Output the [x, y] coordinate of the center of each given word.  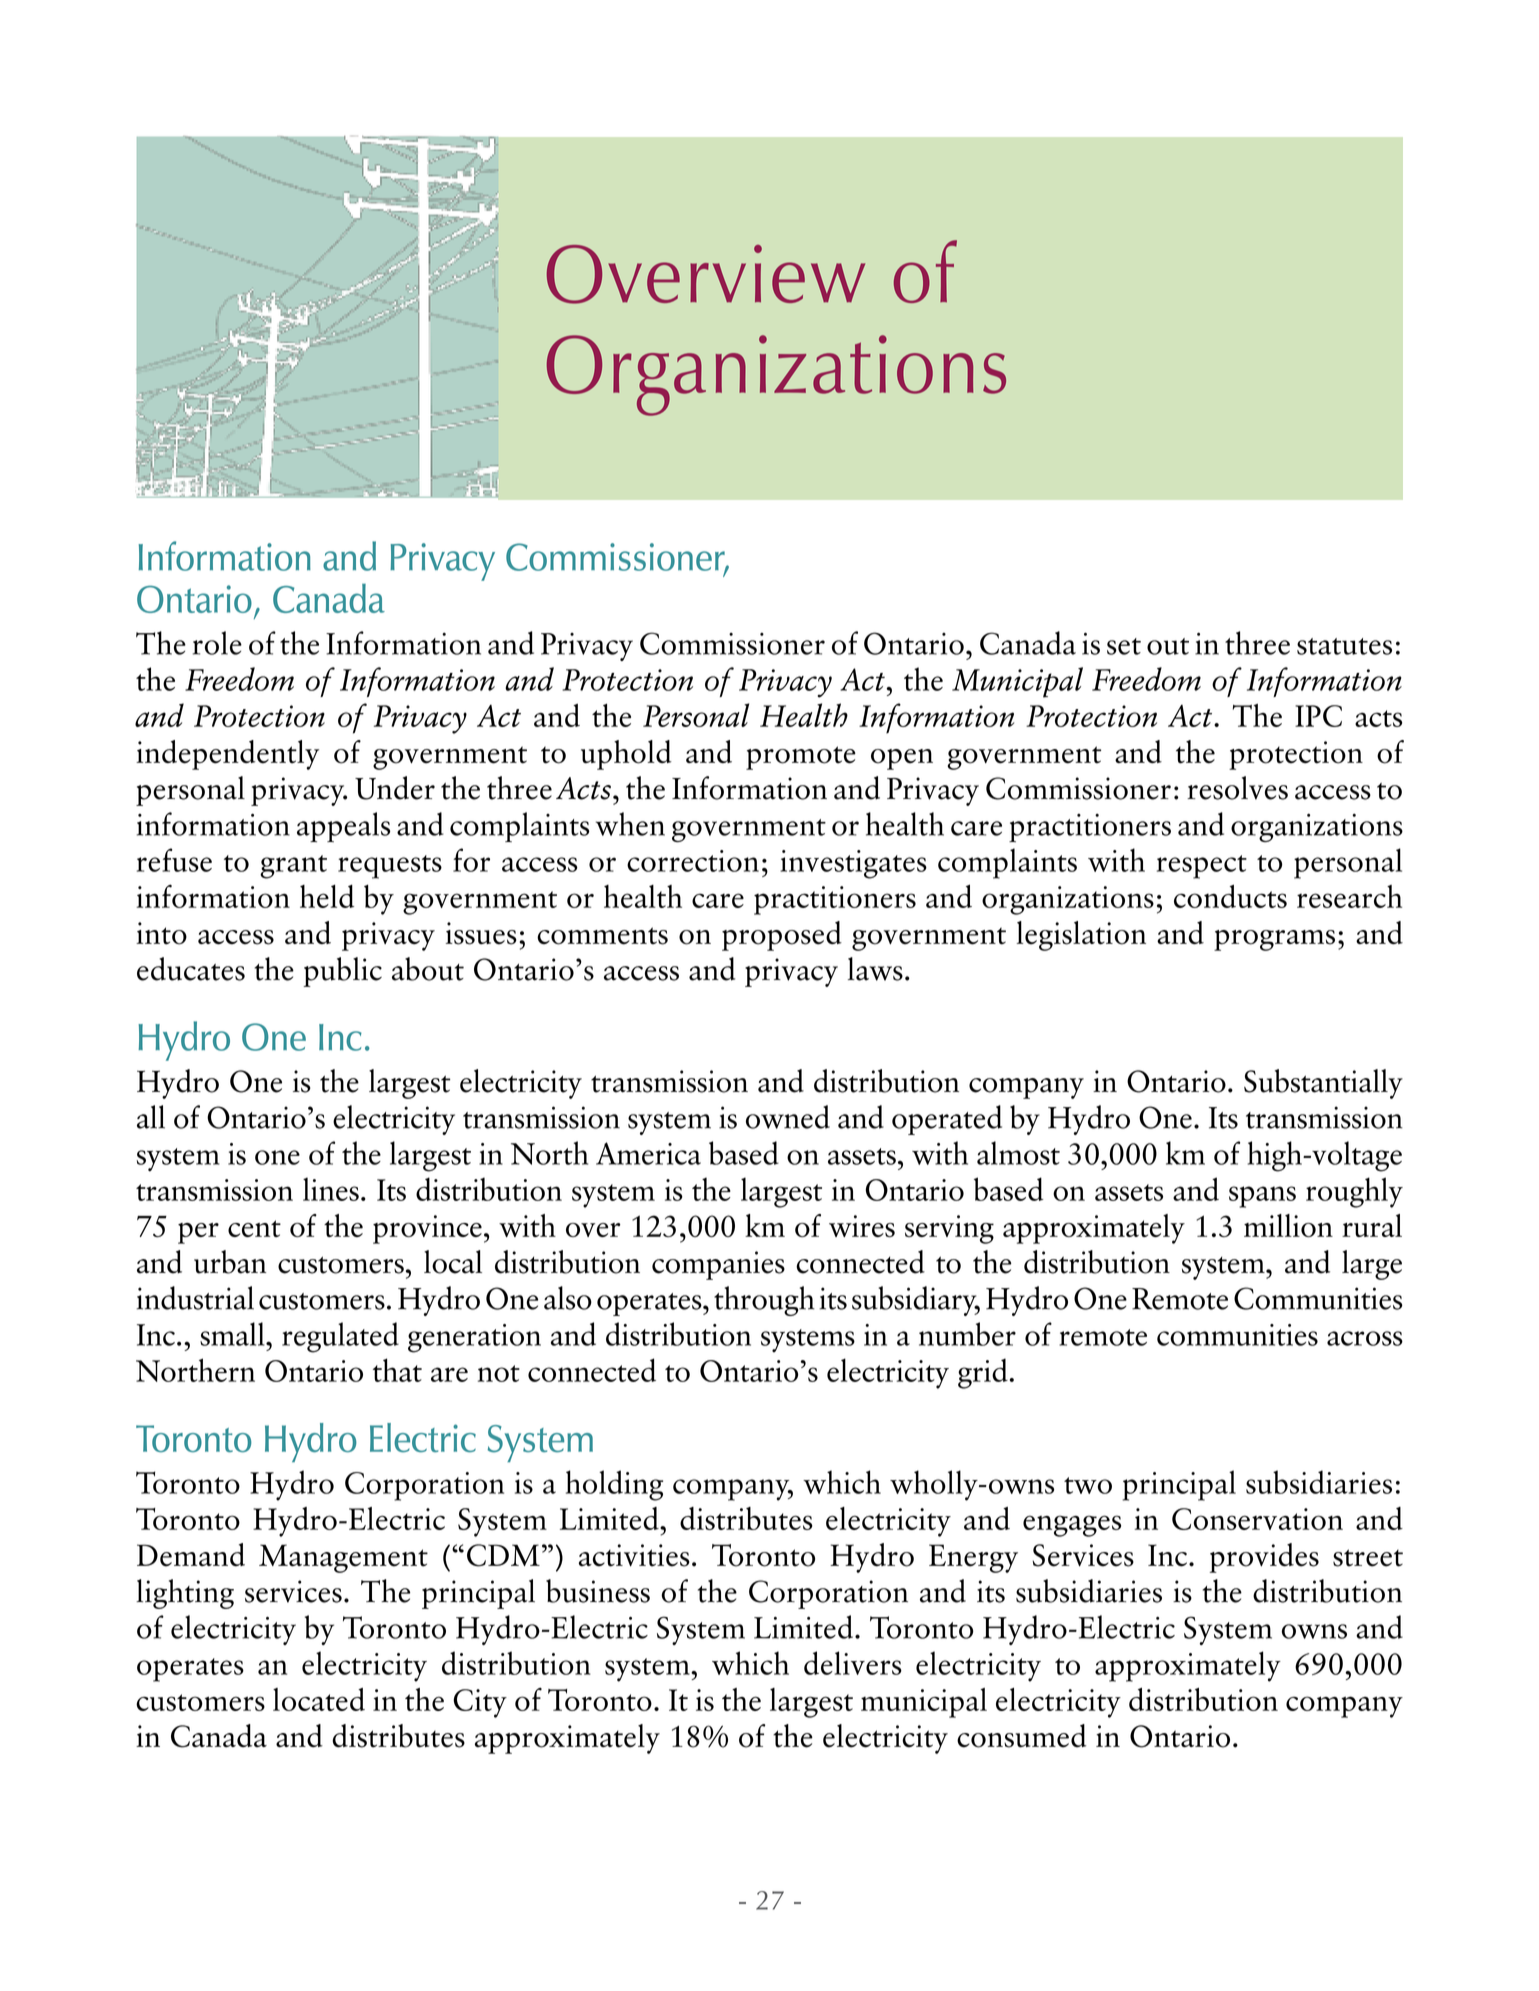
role [217, 643]
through [764, 1301]
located [319, 1699]
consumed [1021, 1736]
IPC [1318, 716]
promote [801, 758]
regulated [340, 1337]
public [343, 972]
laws [875, 969]
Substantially [1323, 1084]
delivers [853, 1663]
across [1365, 1338]
